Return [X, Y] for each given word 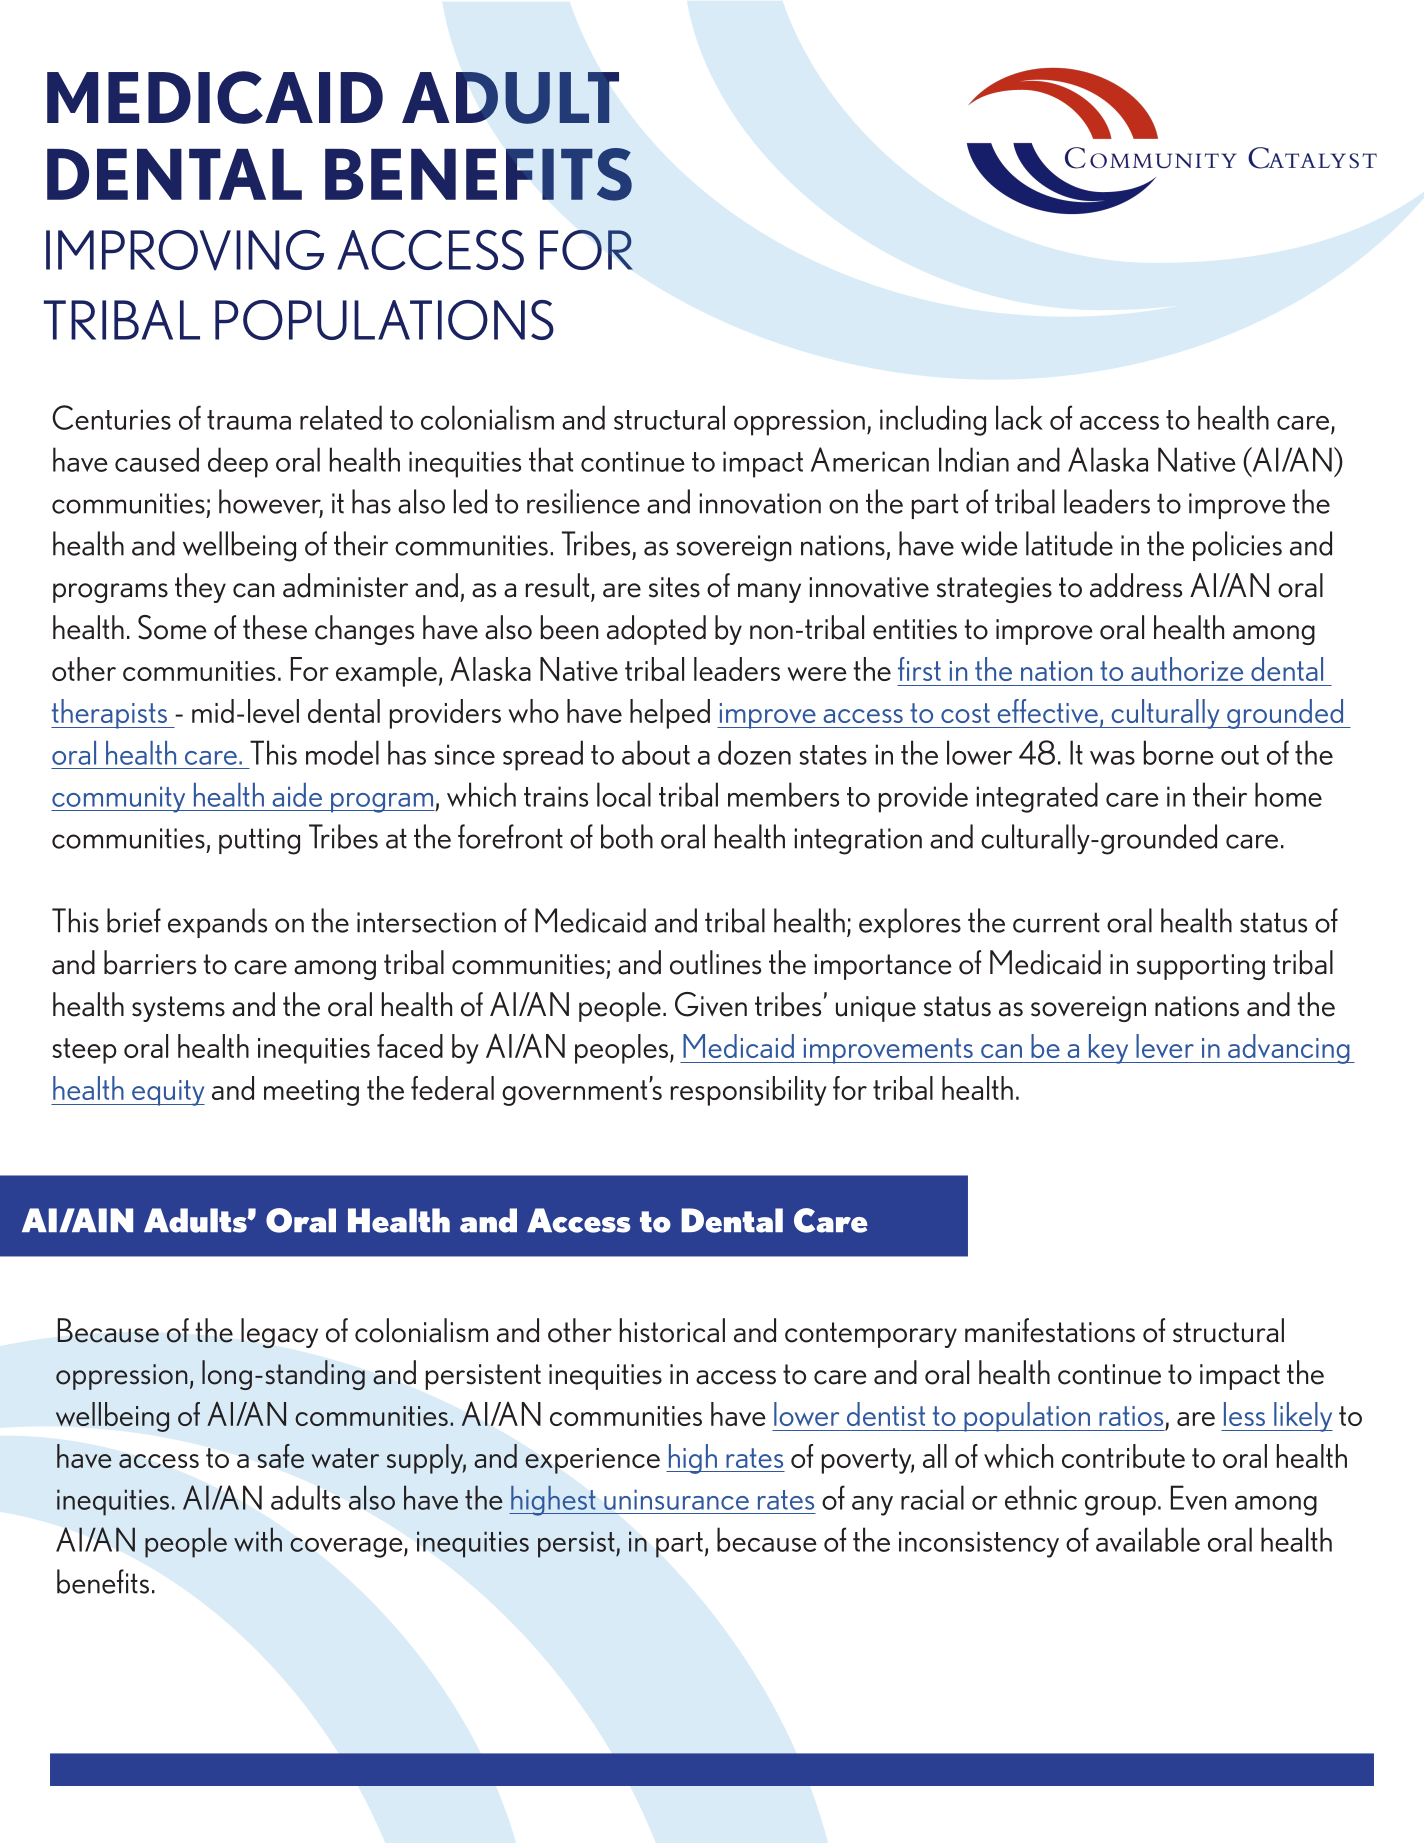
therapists [110, 714]
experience [592, 1461]
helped [670, 714]
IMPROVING [185, 250]
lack [1019, 417]
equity [167, 1093]
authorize [1187, 669]
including [933, 420]
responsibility [749, 1091]
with [258, 1539]
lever [1165, 1046]
